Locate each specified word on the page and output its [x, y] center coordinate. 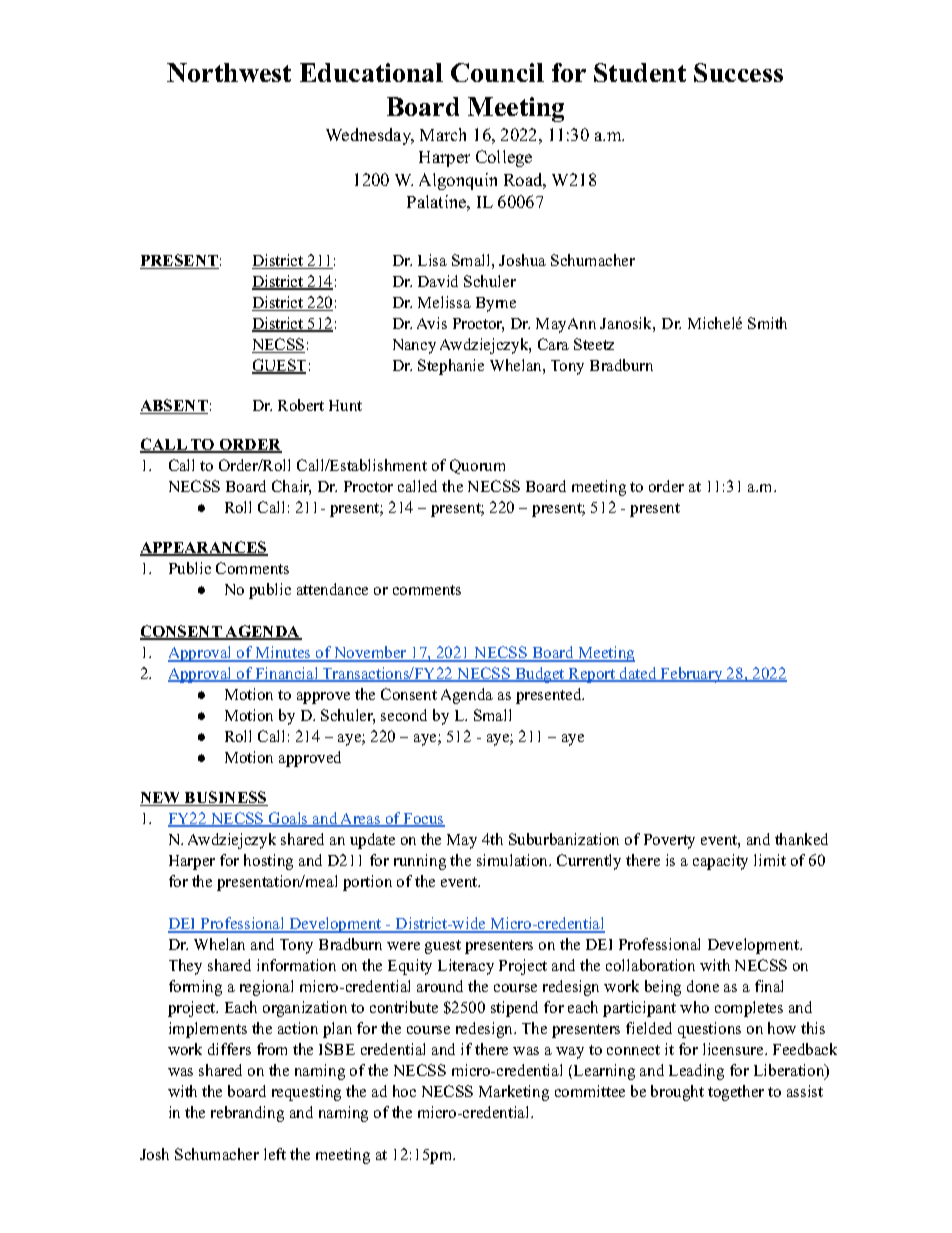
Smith [767, 323]
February [692, 675]
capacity [720, 862]
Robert [301, 405]
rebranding [247, 1114]
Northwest [229, 72]
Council [497, 72]
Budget [540, 675]
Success [738, 72]
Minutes [283, 653]
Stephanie [451, 367]
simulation [514, 860]
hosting [268, 862]
